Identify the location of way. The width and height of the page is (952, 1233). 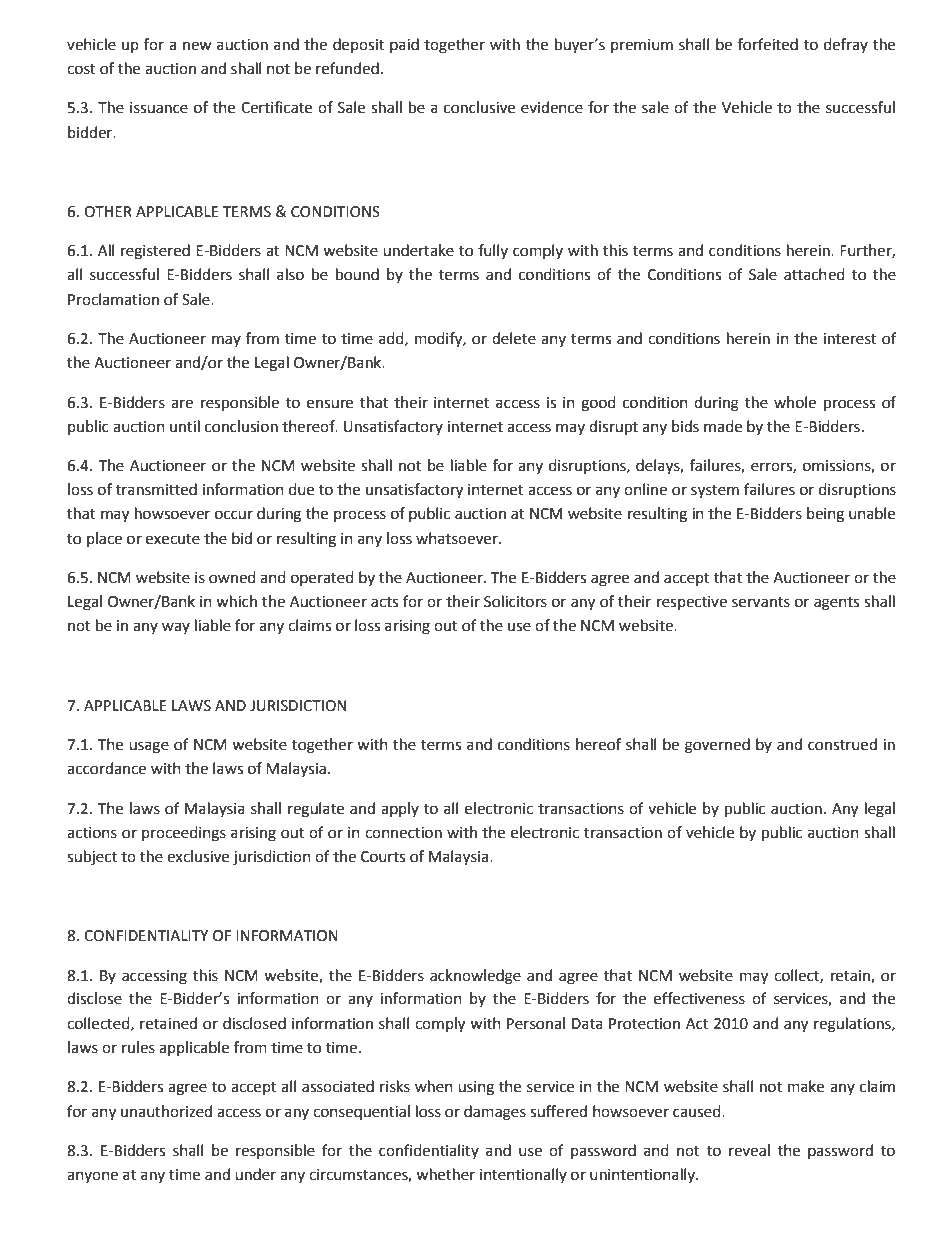
(176, 628).
